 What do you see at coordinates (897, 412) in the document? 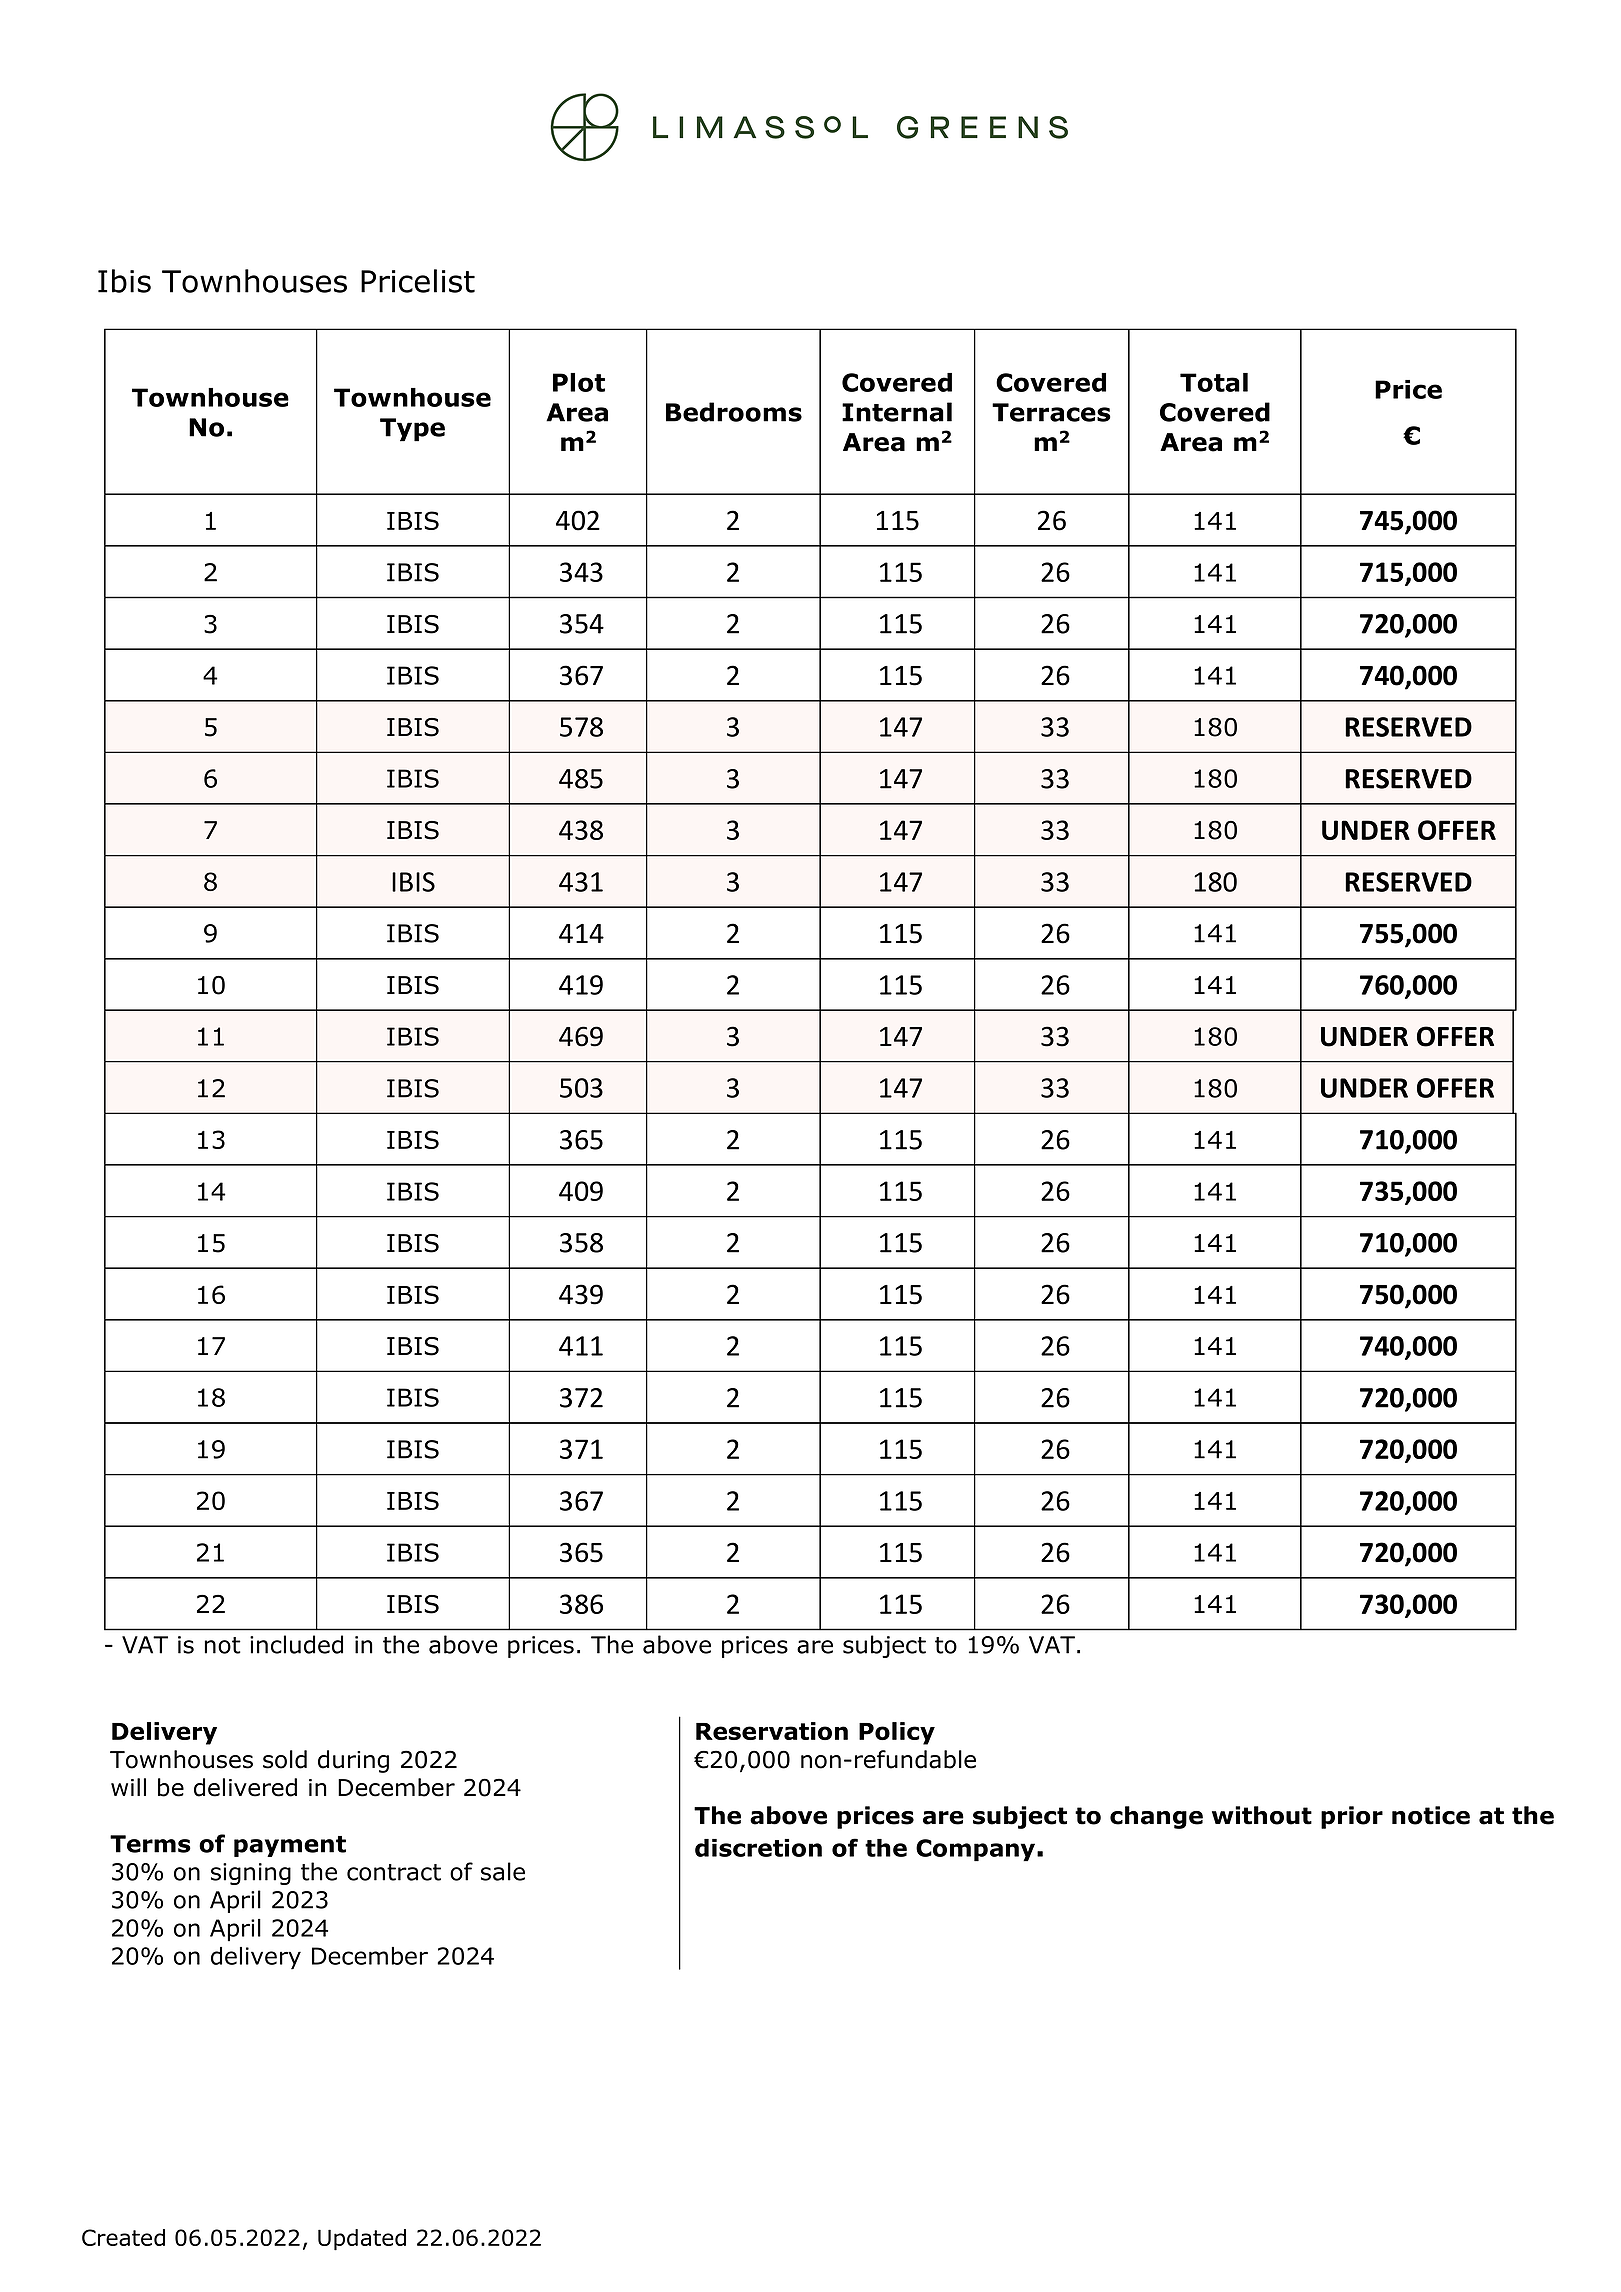
I see `Internal` at bounding box center [897, 412].
